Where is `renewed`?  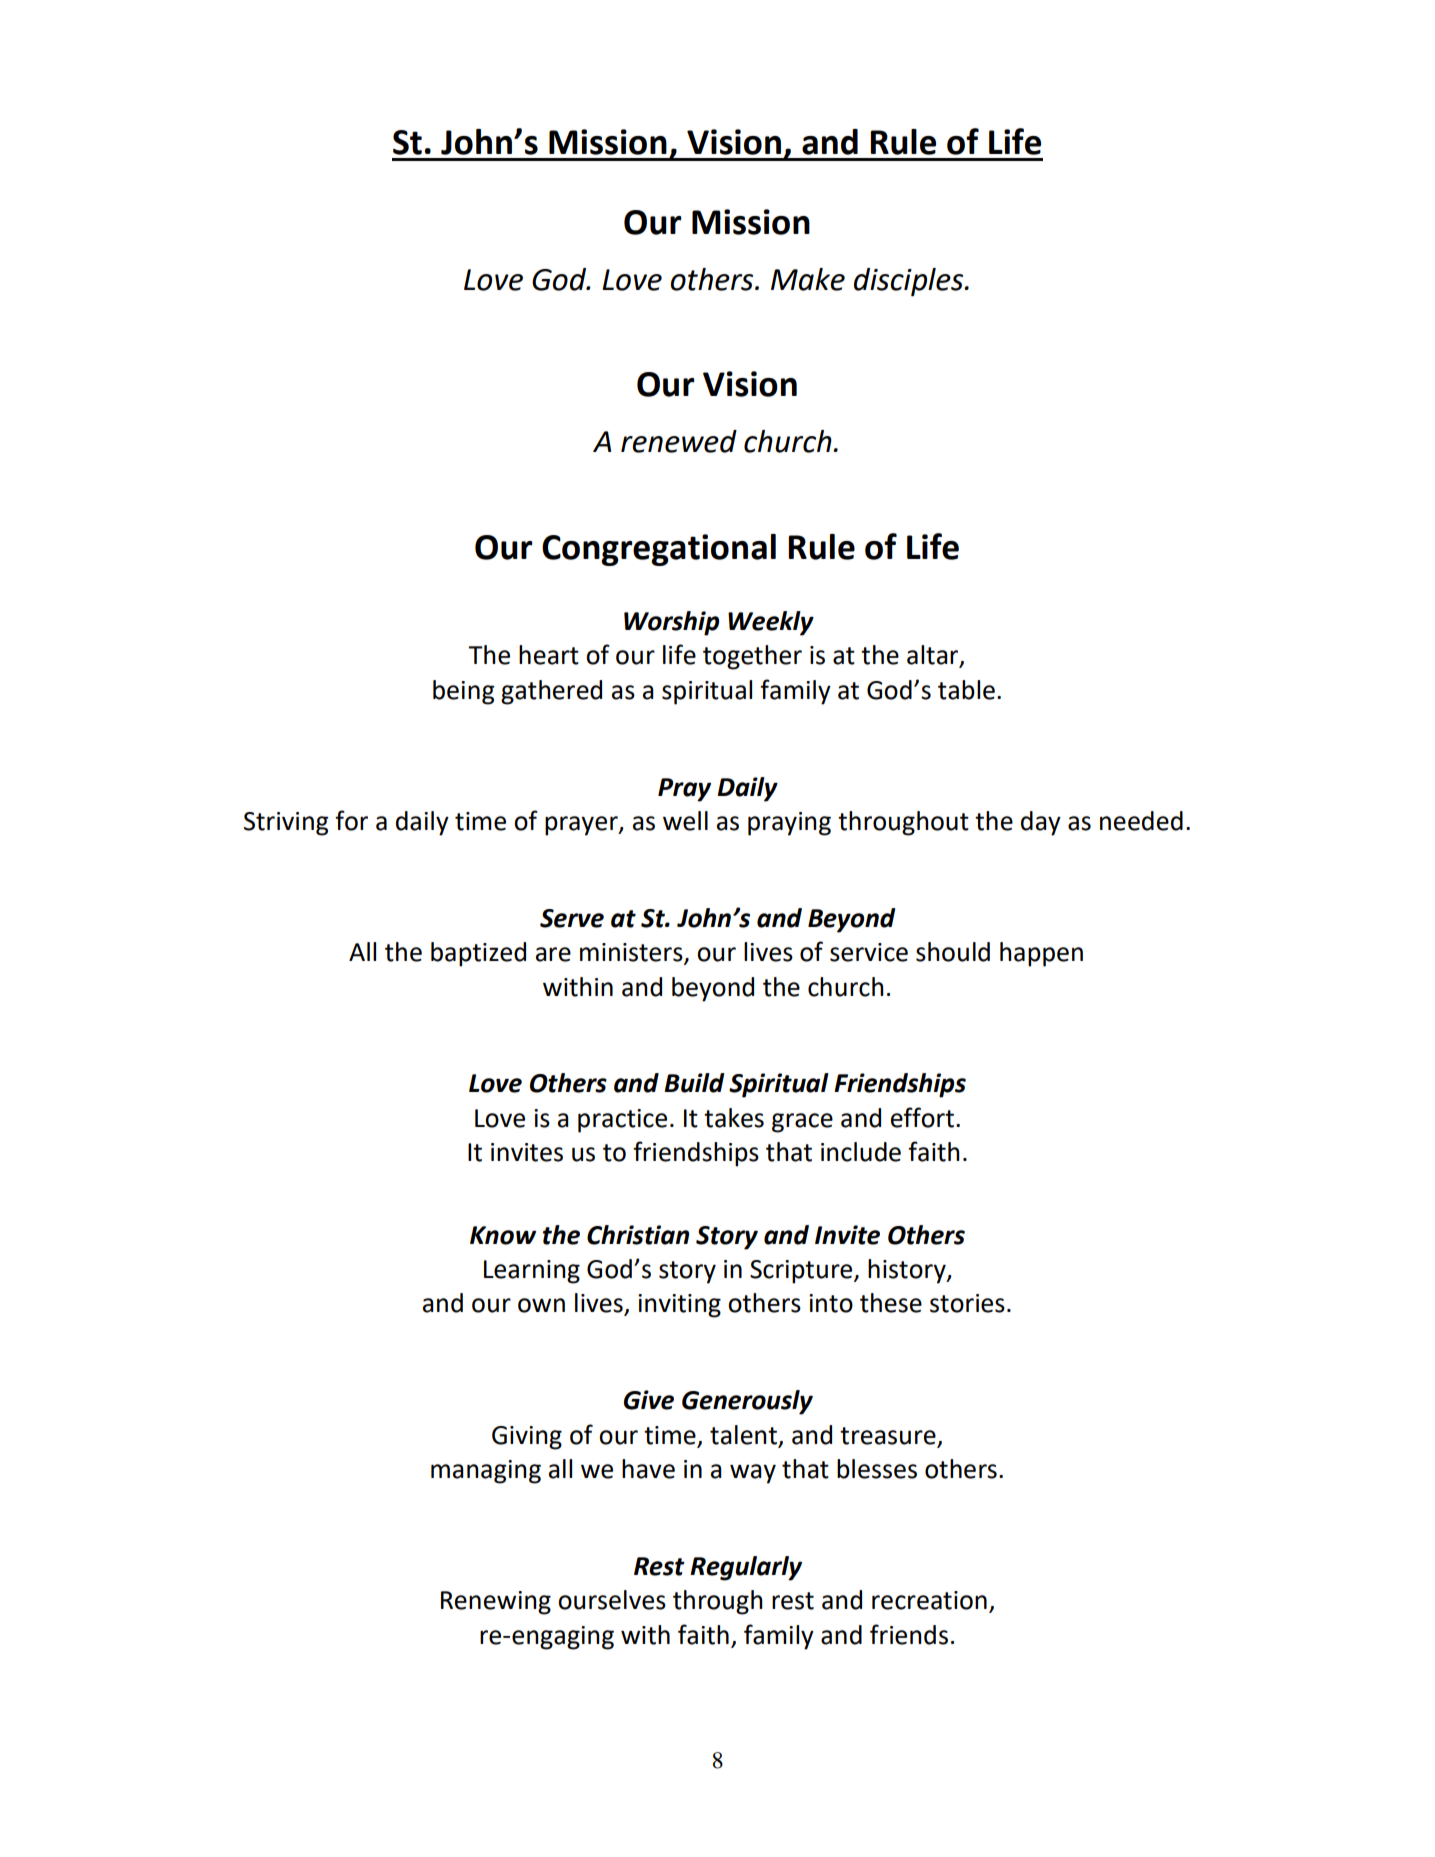
renewed is located at coordinates (679, 441).
